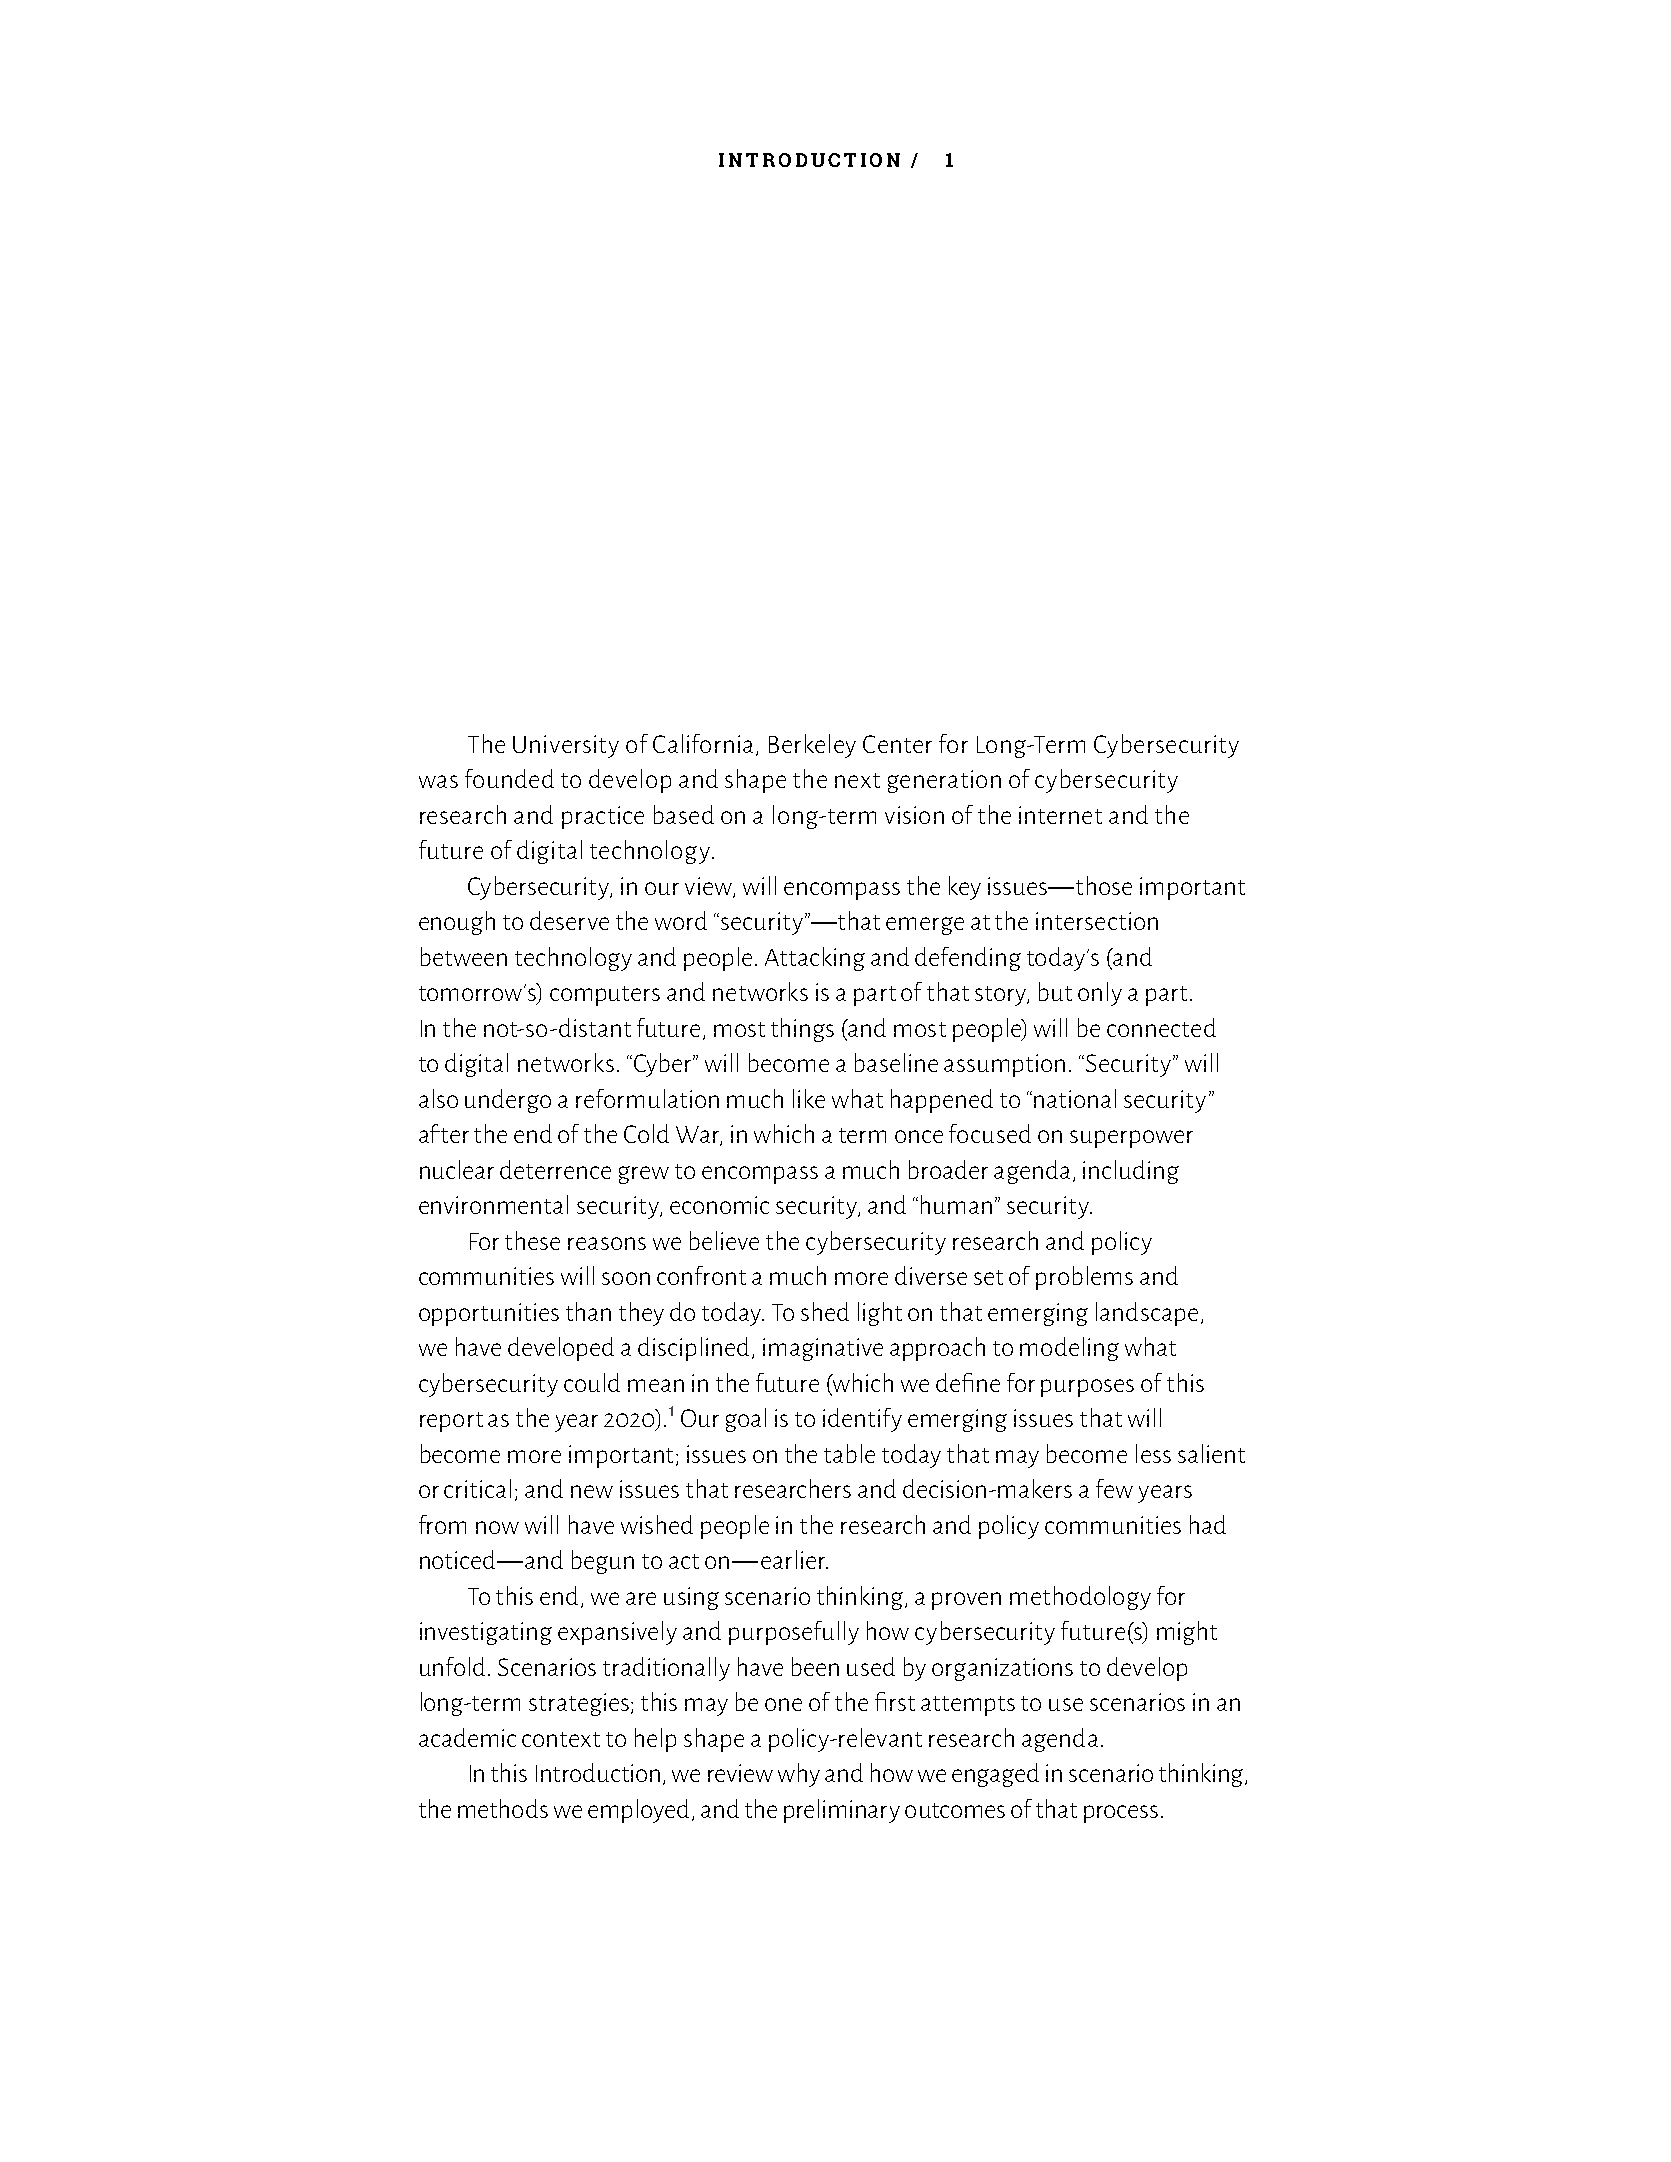  I want to click on connected, so click(1161, 1027).
